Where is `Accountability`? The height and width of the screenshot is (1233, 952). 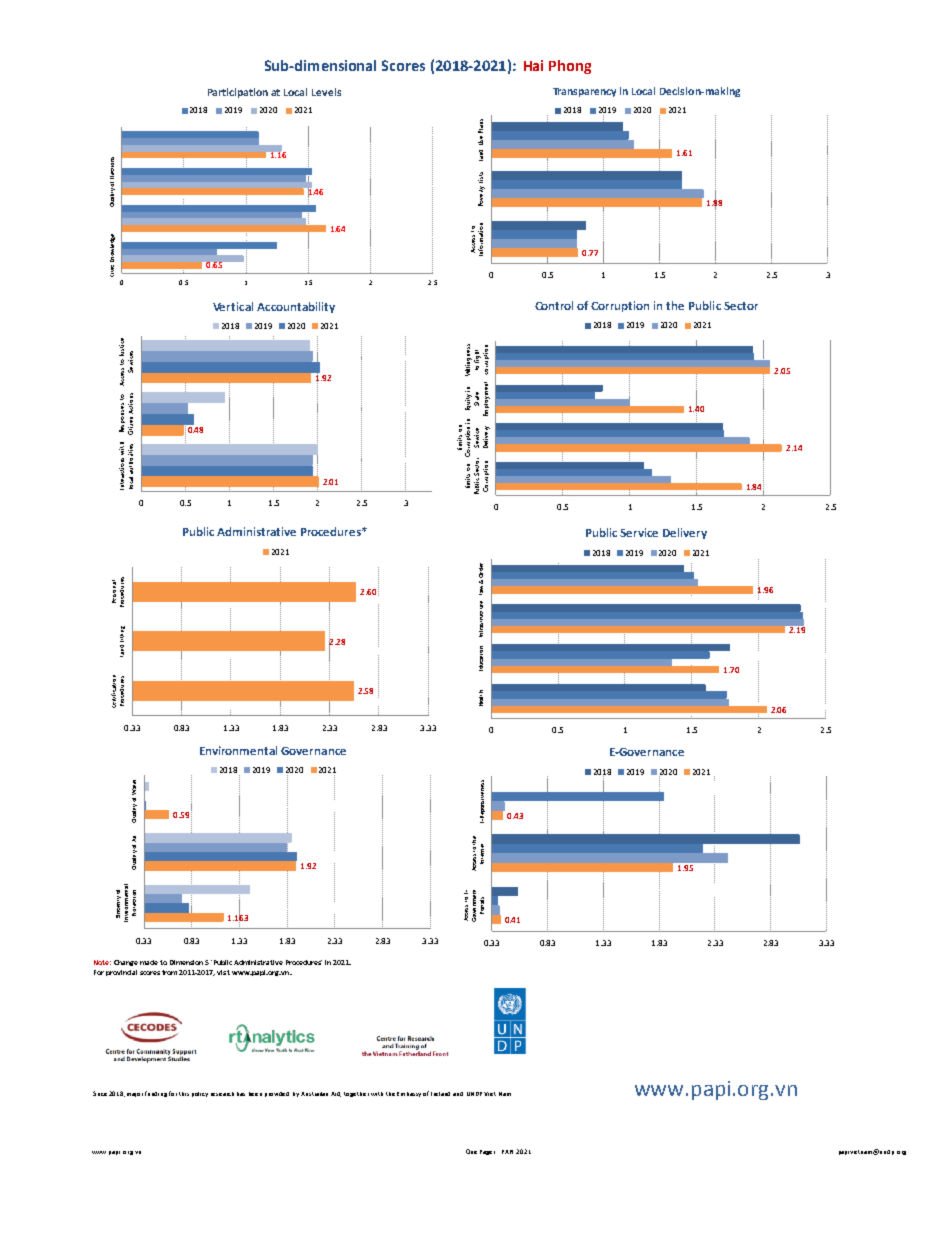
Accountability is located at coordinates (296, 307).
